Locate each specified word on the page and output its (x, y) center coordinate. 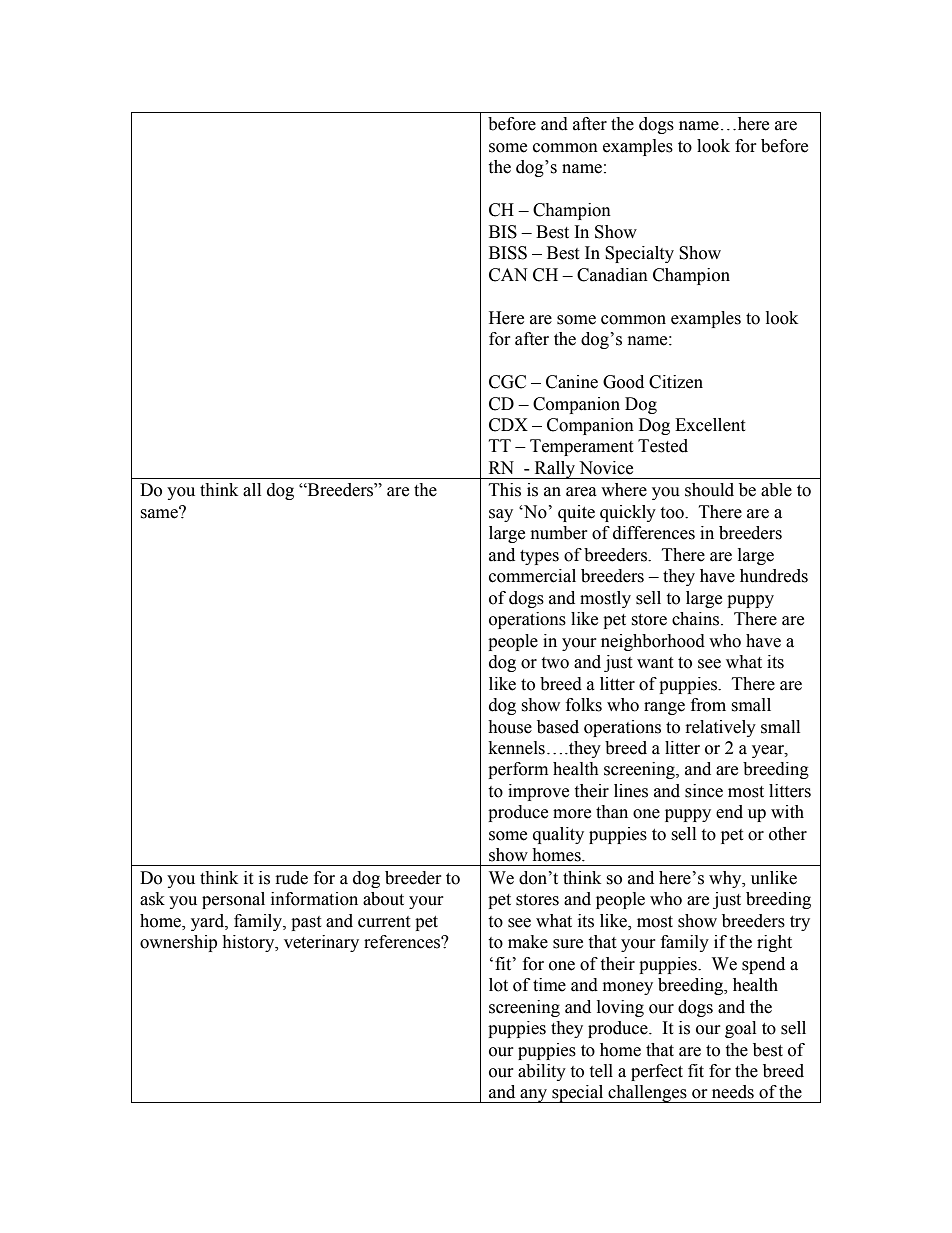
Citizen (676, 382)
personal (233, 900)
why (726, 879)
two (555, 663)
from (708, 705)
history (249, 943)
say (501, 515)
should (709, 490)
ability (542, 1072)
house (510, 727)
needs (733, 1092)
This (505, 490)
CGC (507, 382)
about (383, 899)
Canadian (612, 275)
